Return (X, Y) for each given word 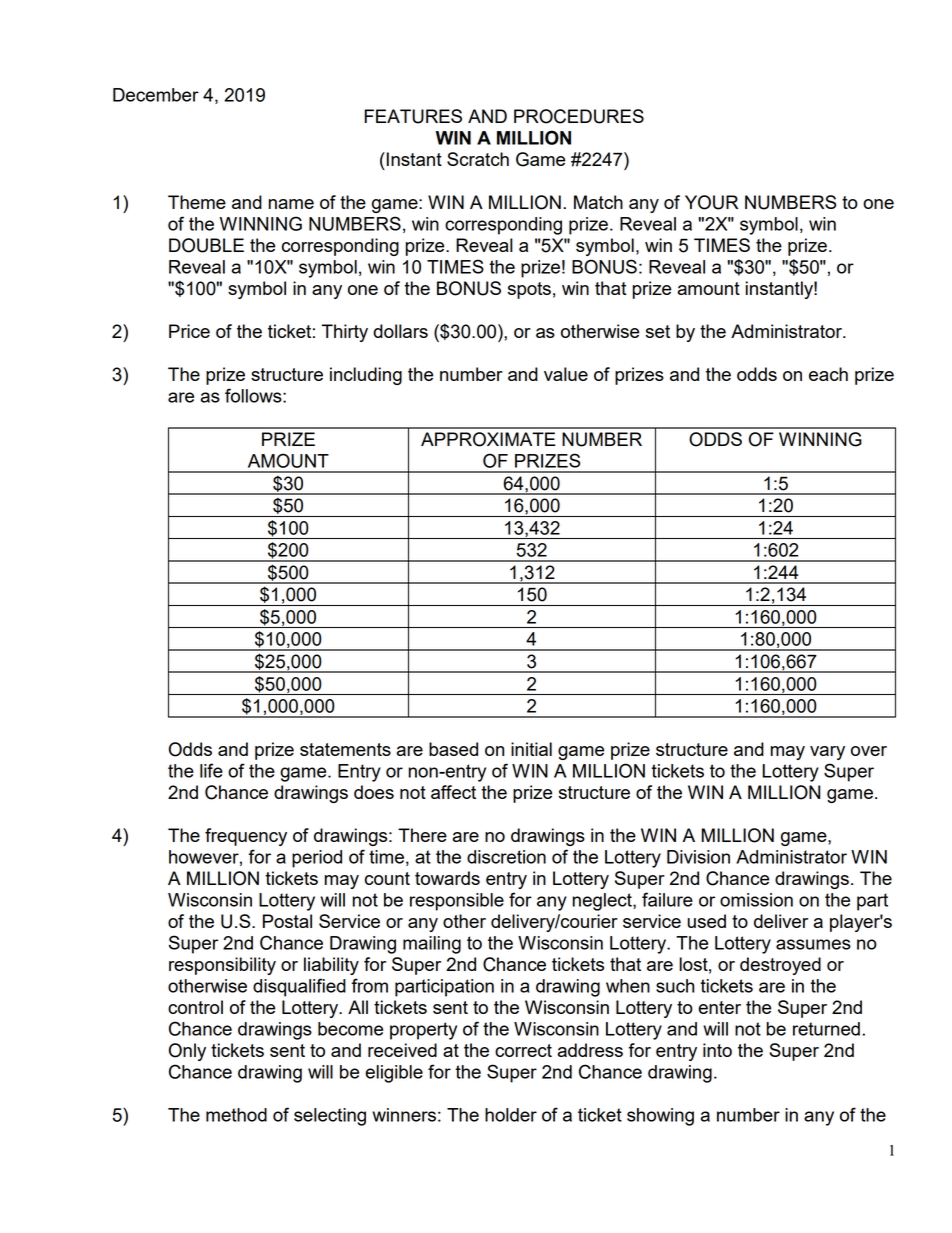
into (717, 1050)
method (236, 1115)
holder (511, 1115)
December (156, 95)
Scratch (478, 159)
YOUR (711, 202)
